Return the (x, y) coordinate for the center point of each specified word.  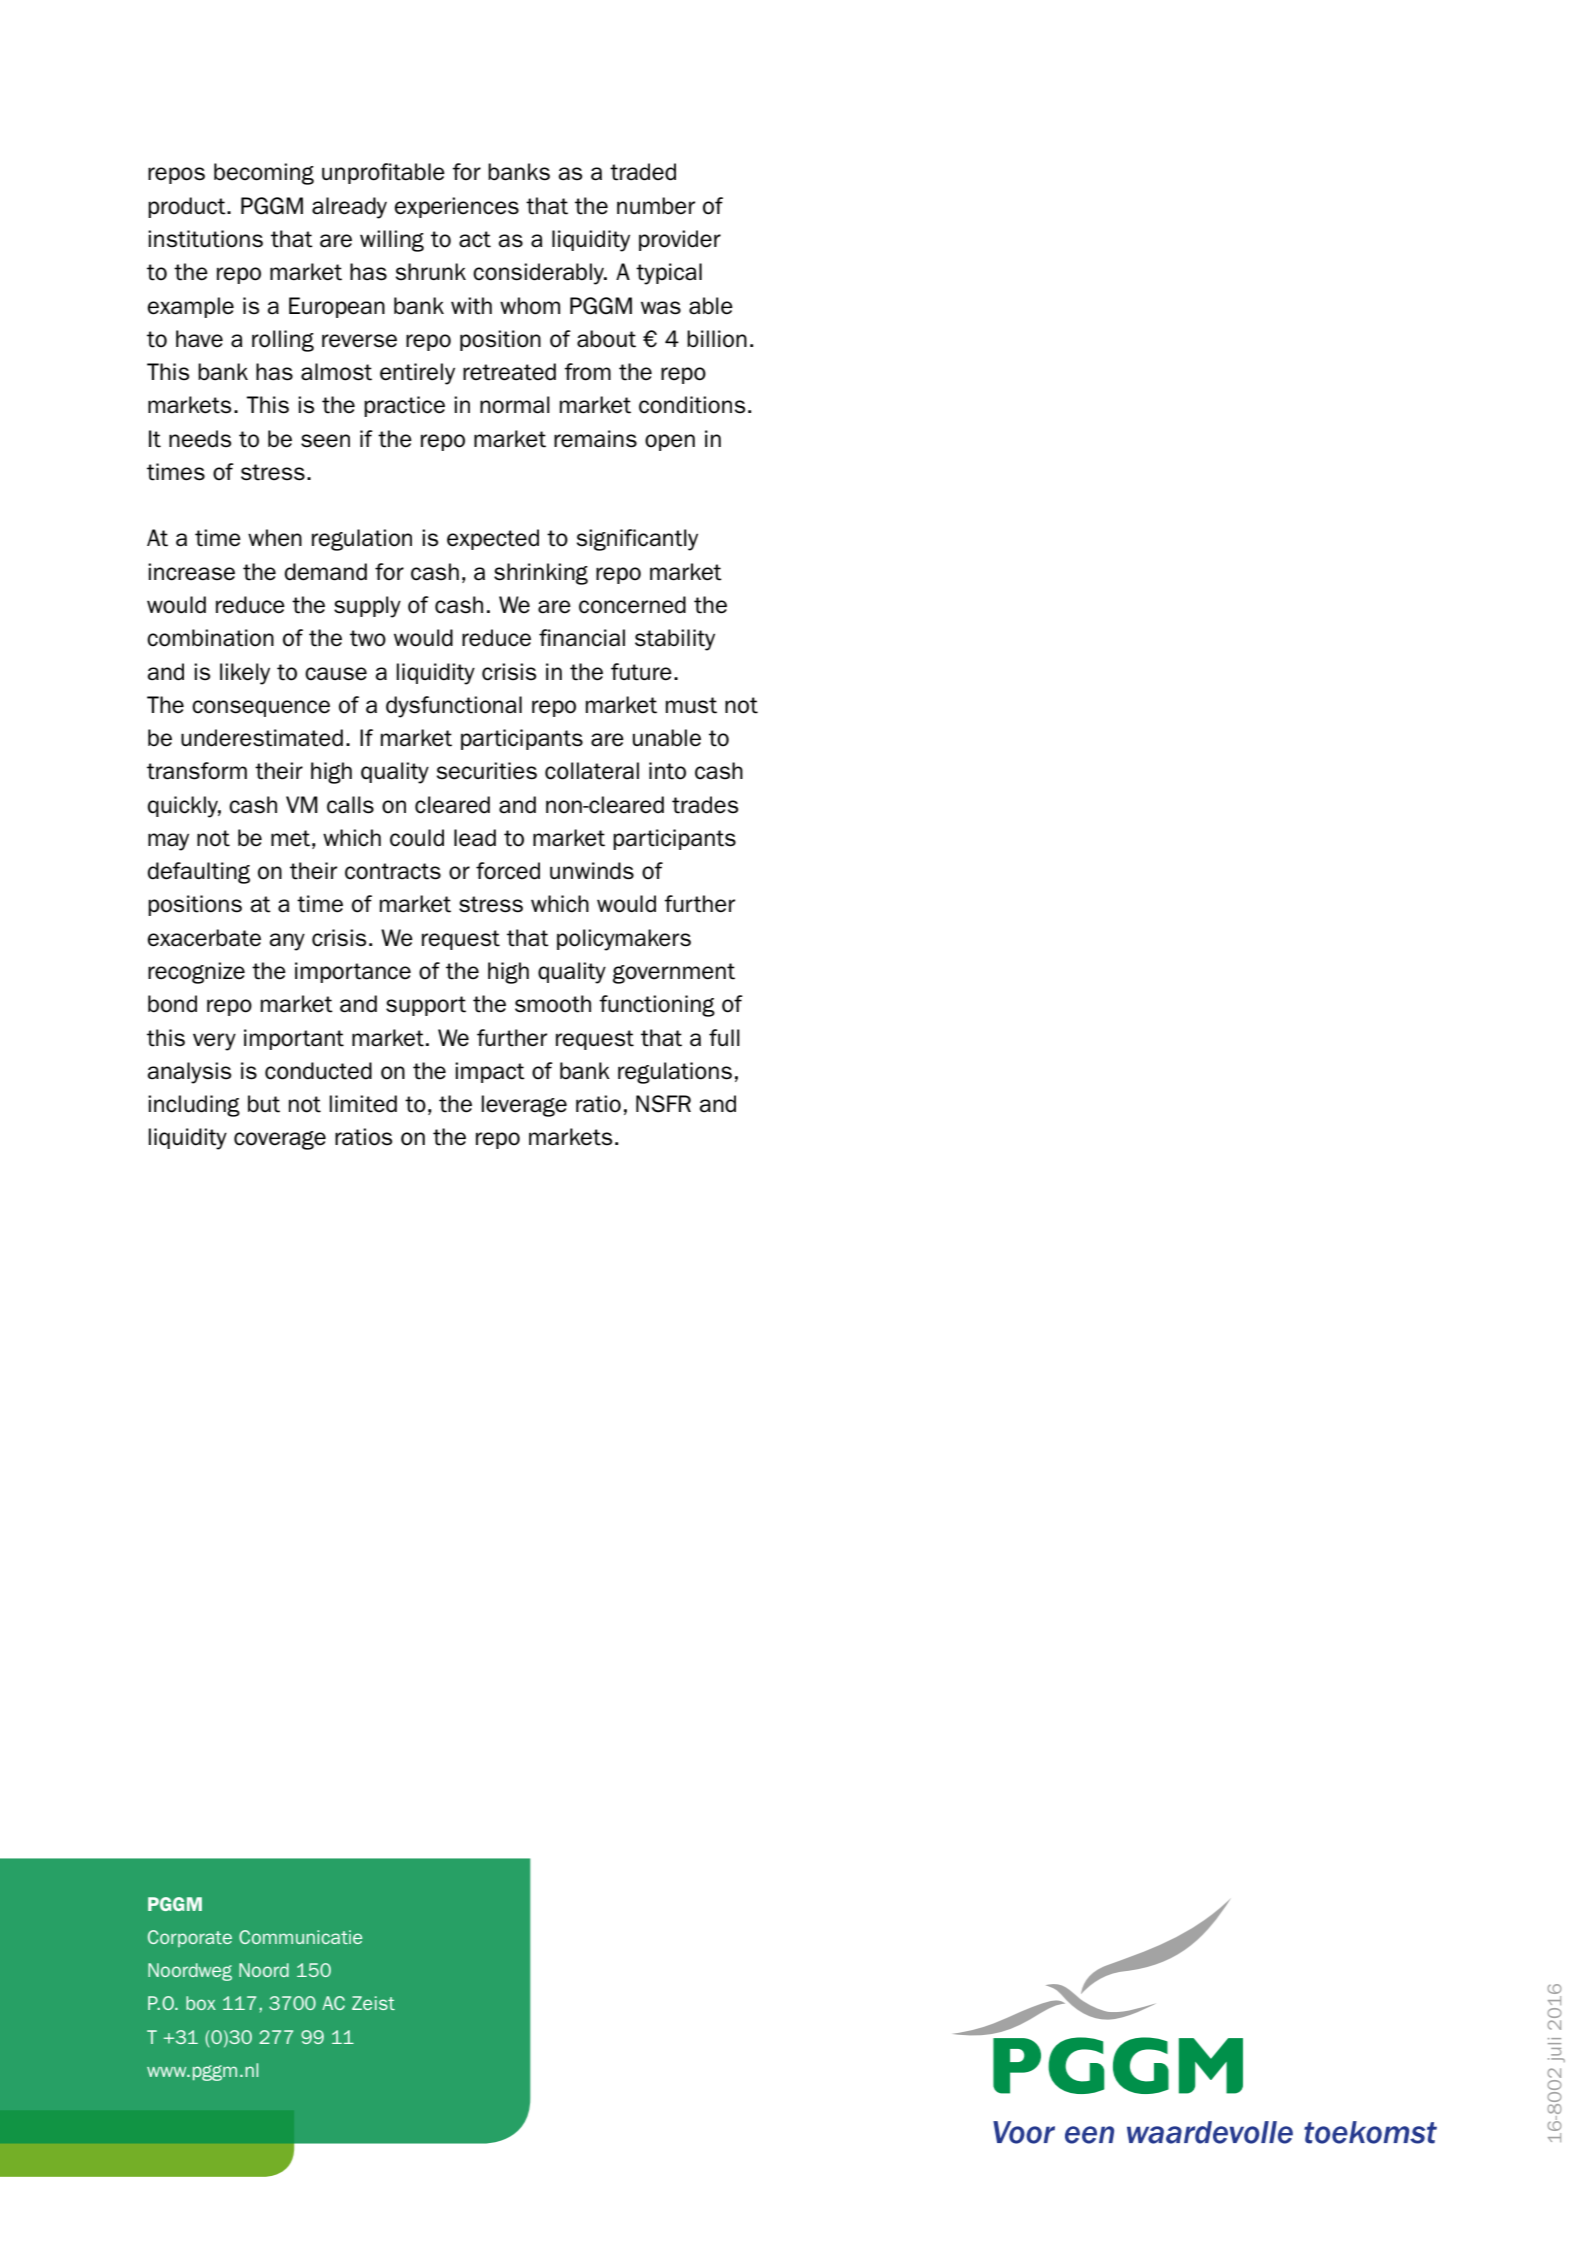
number (656, 206)
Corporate (190, 1938)
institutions (205, 239)
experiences (456, 207)
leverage (524, 1106)
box (201, 2003)
